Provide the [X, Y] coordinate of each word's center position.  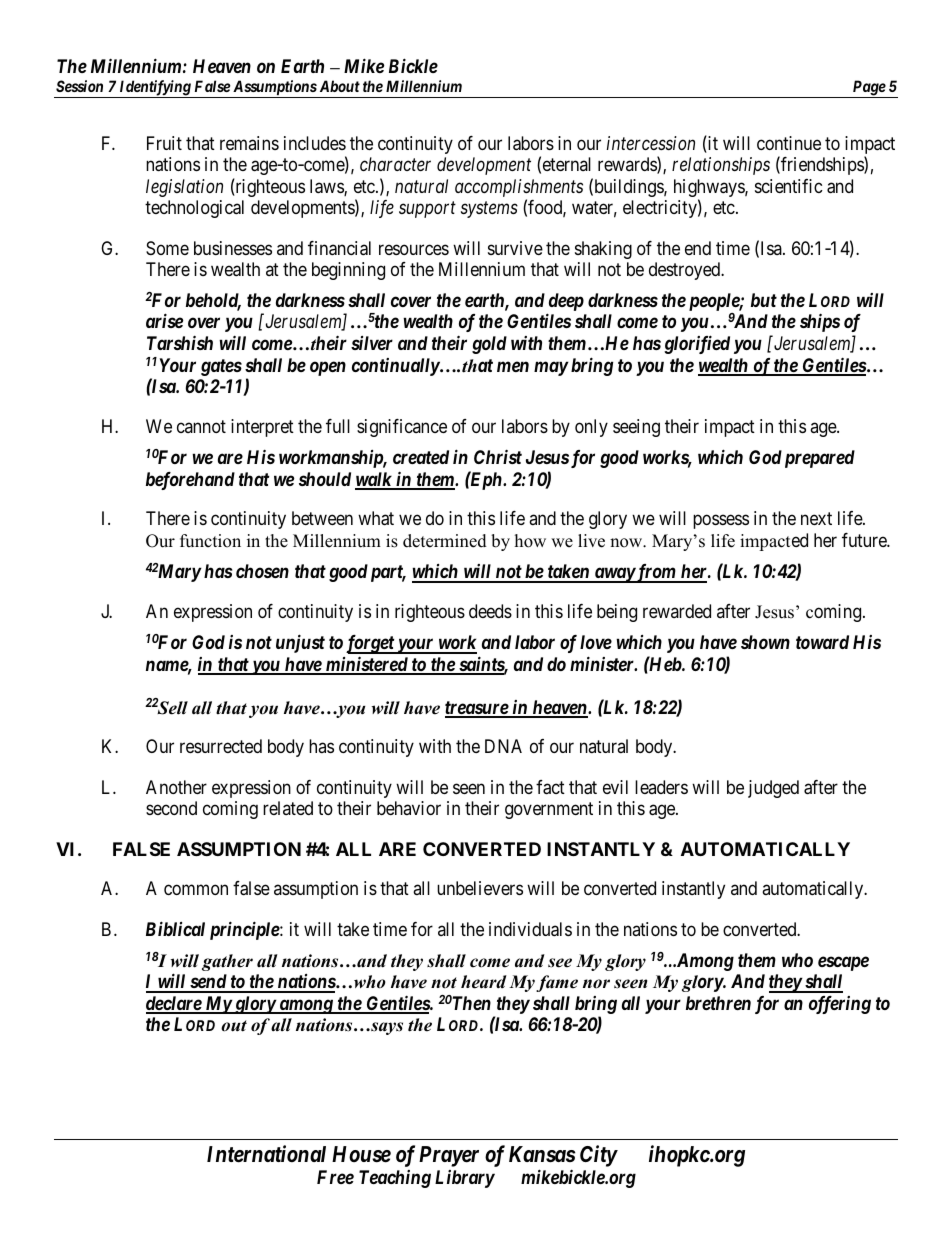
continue [789, 143]
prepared [820, 459]
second [171, 808]
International [266, 1154]
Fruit [164, 143]
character [395, 164]
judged [773, 789]
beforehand [190, 481]
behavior [409, 808]
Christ [498, 456]
